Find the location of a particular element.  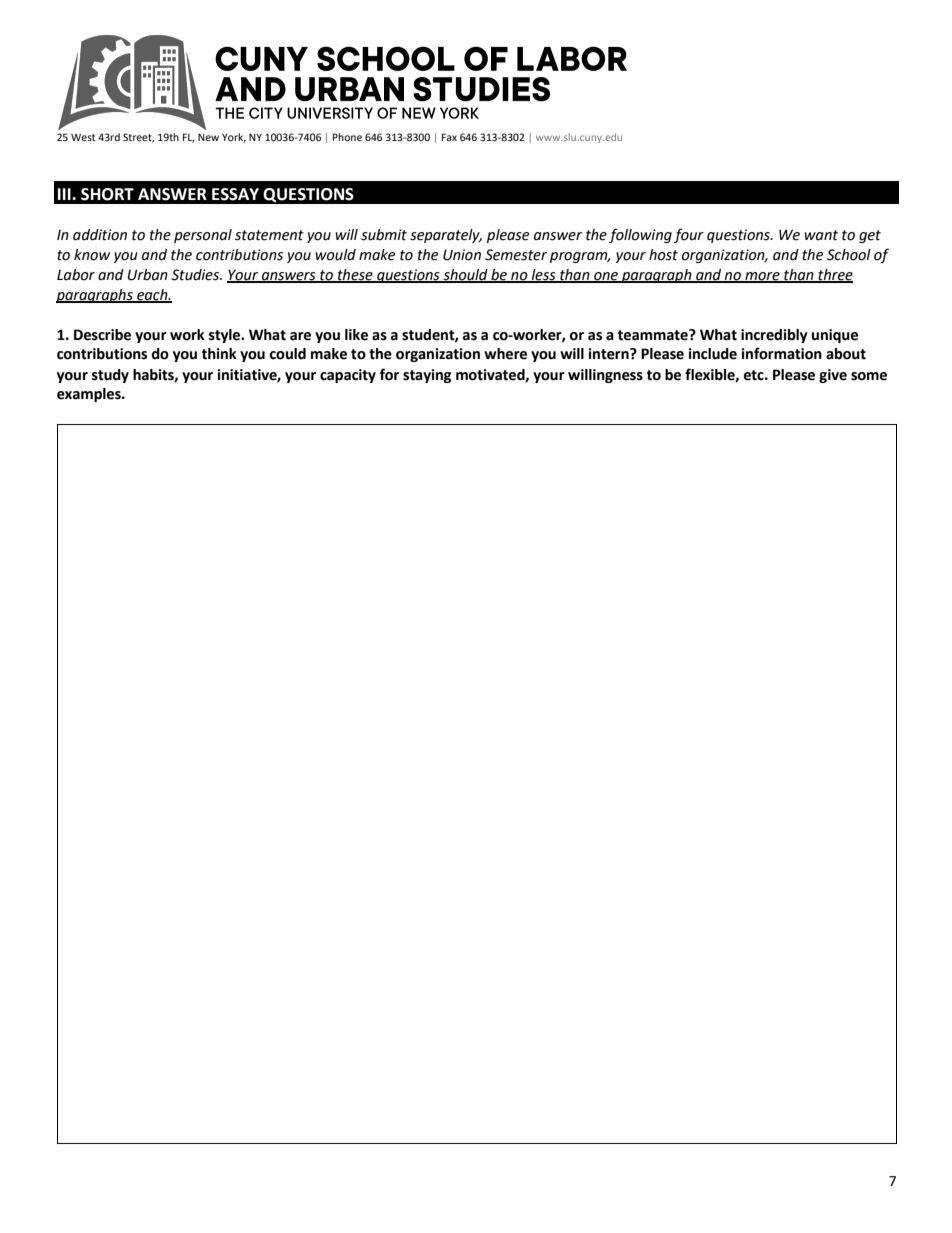

SHORT is located at coordinates (107, 194).
